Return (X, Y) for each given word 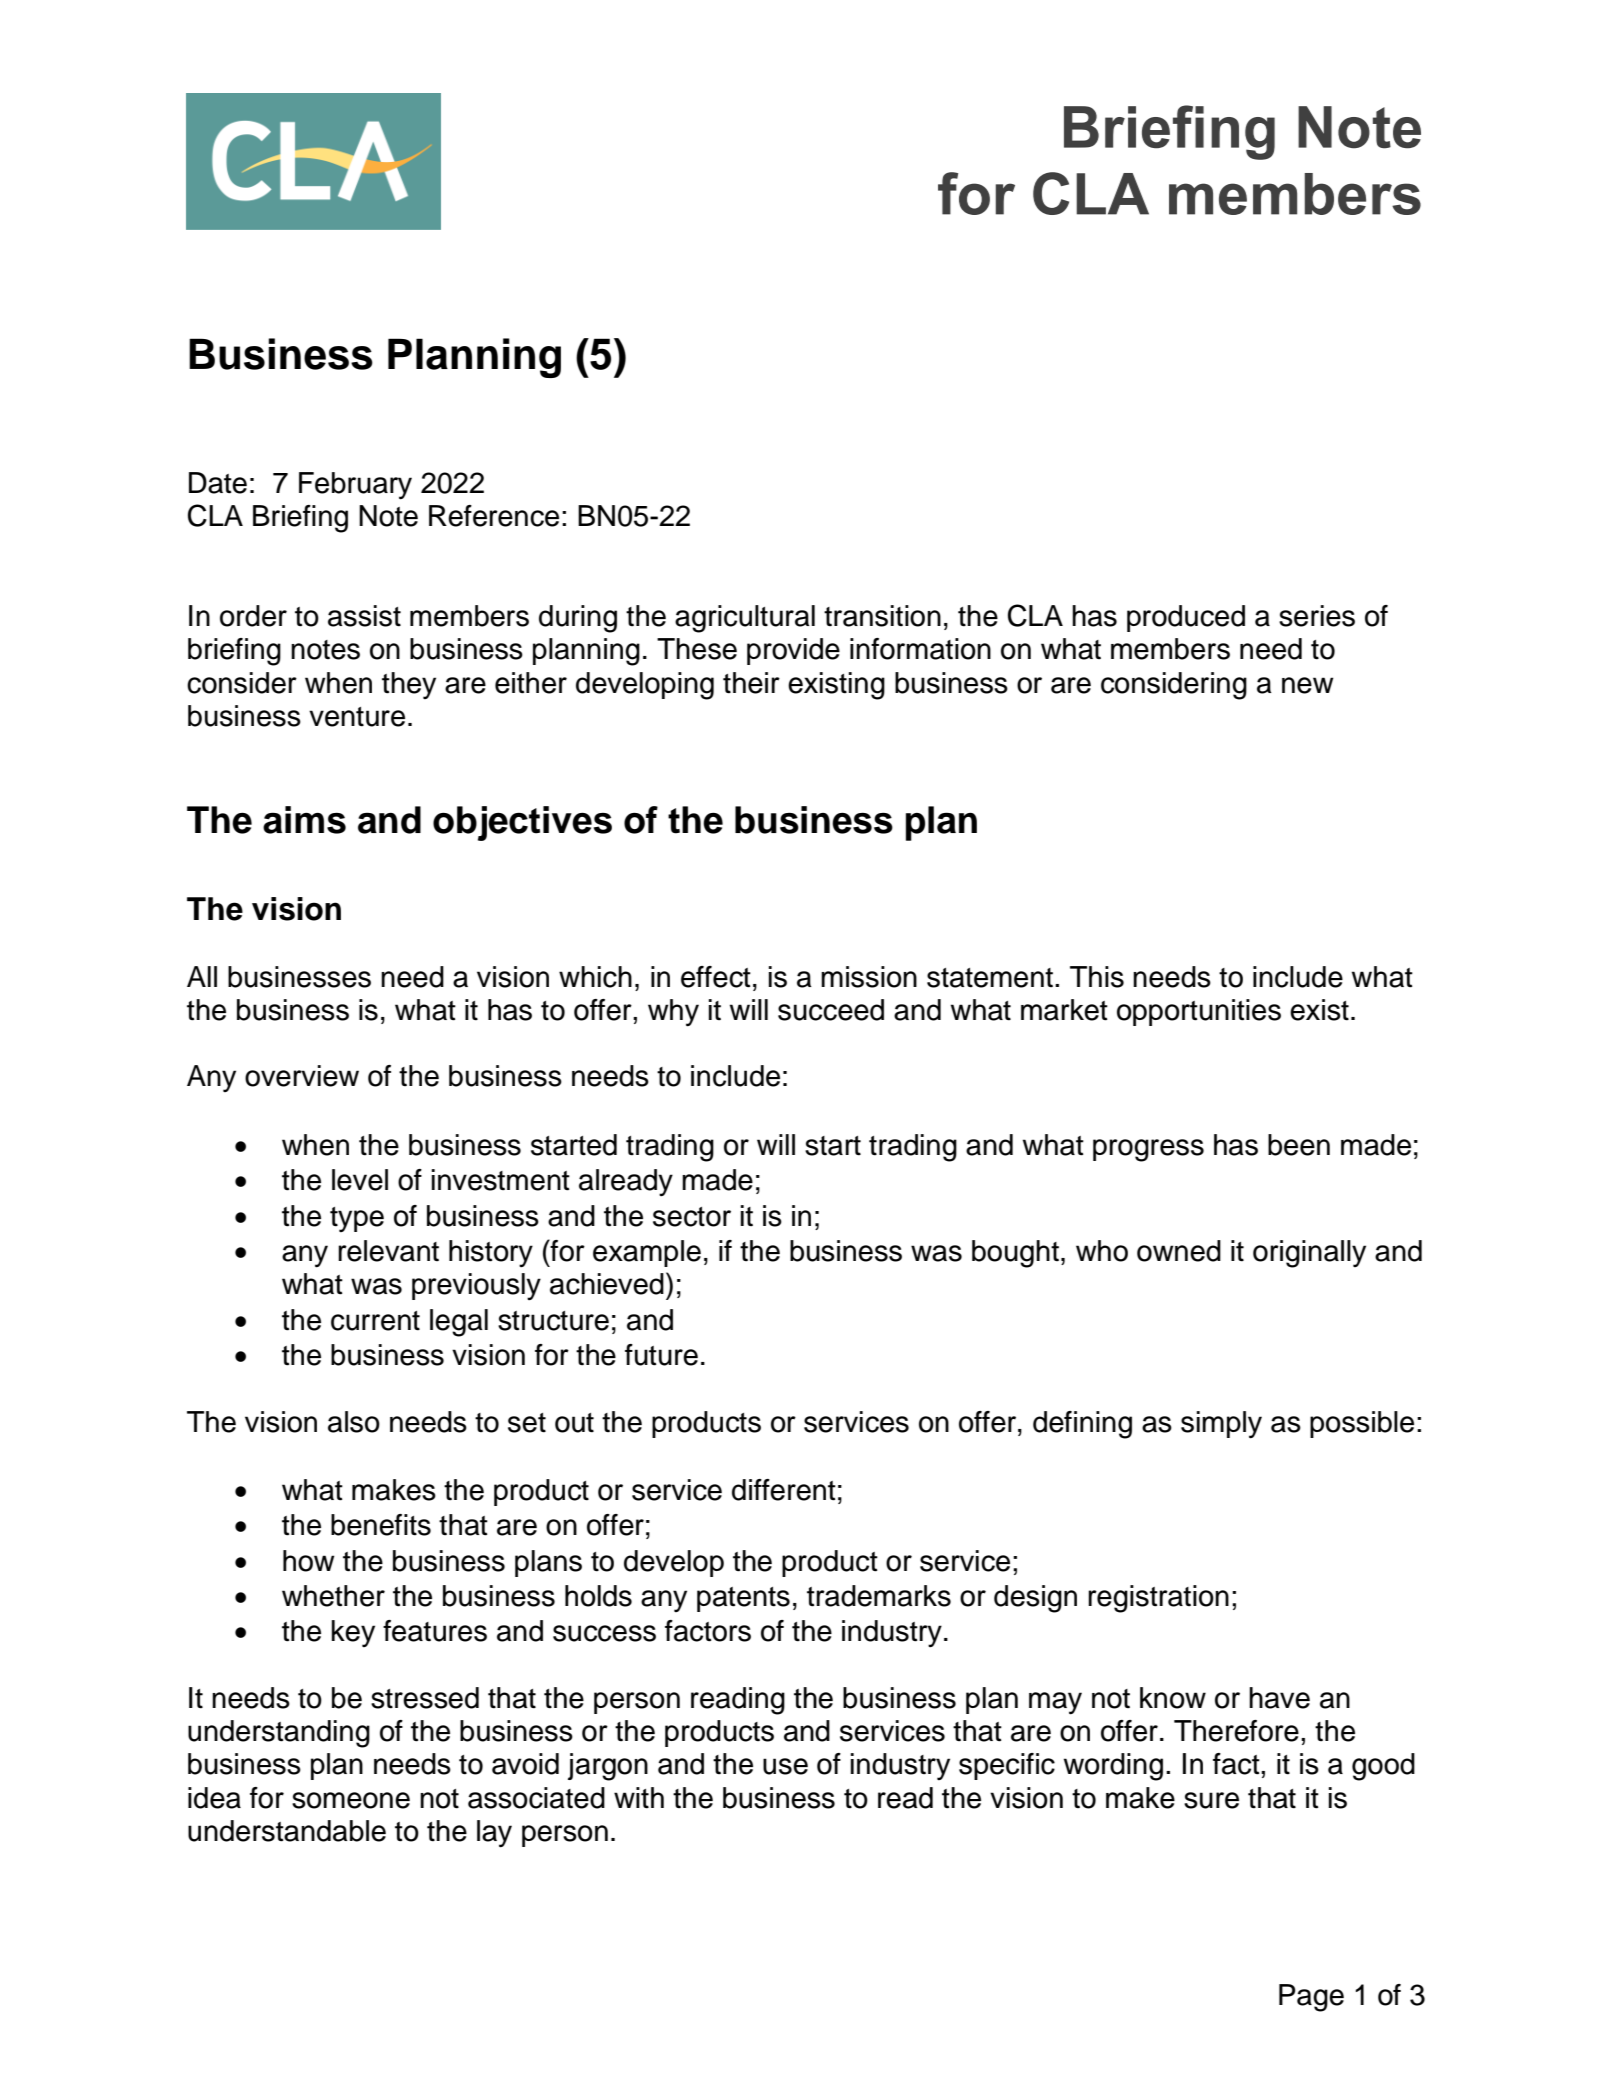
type (357, 1219)
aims (304, 820)
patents (743, 1599)
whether (333, 1596)
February (355, 486)
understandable (287, 1831)
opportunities (1199, 1012)
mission (869, 977)
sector (692, 1217)
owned (1179, 1251)
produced (1186, 618)
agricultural (745, 619)
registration (1158, 1599)
